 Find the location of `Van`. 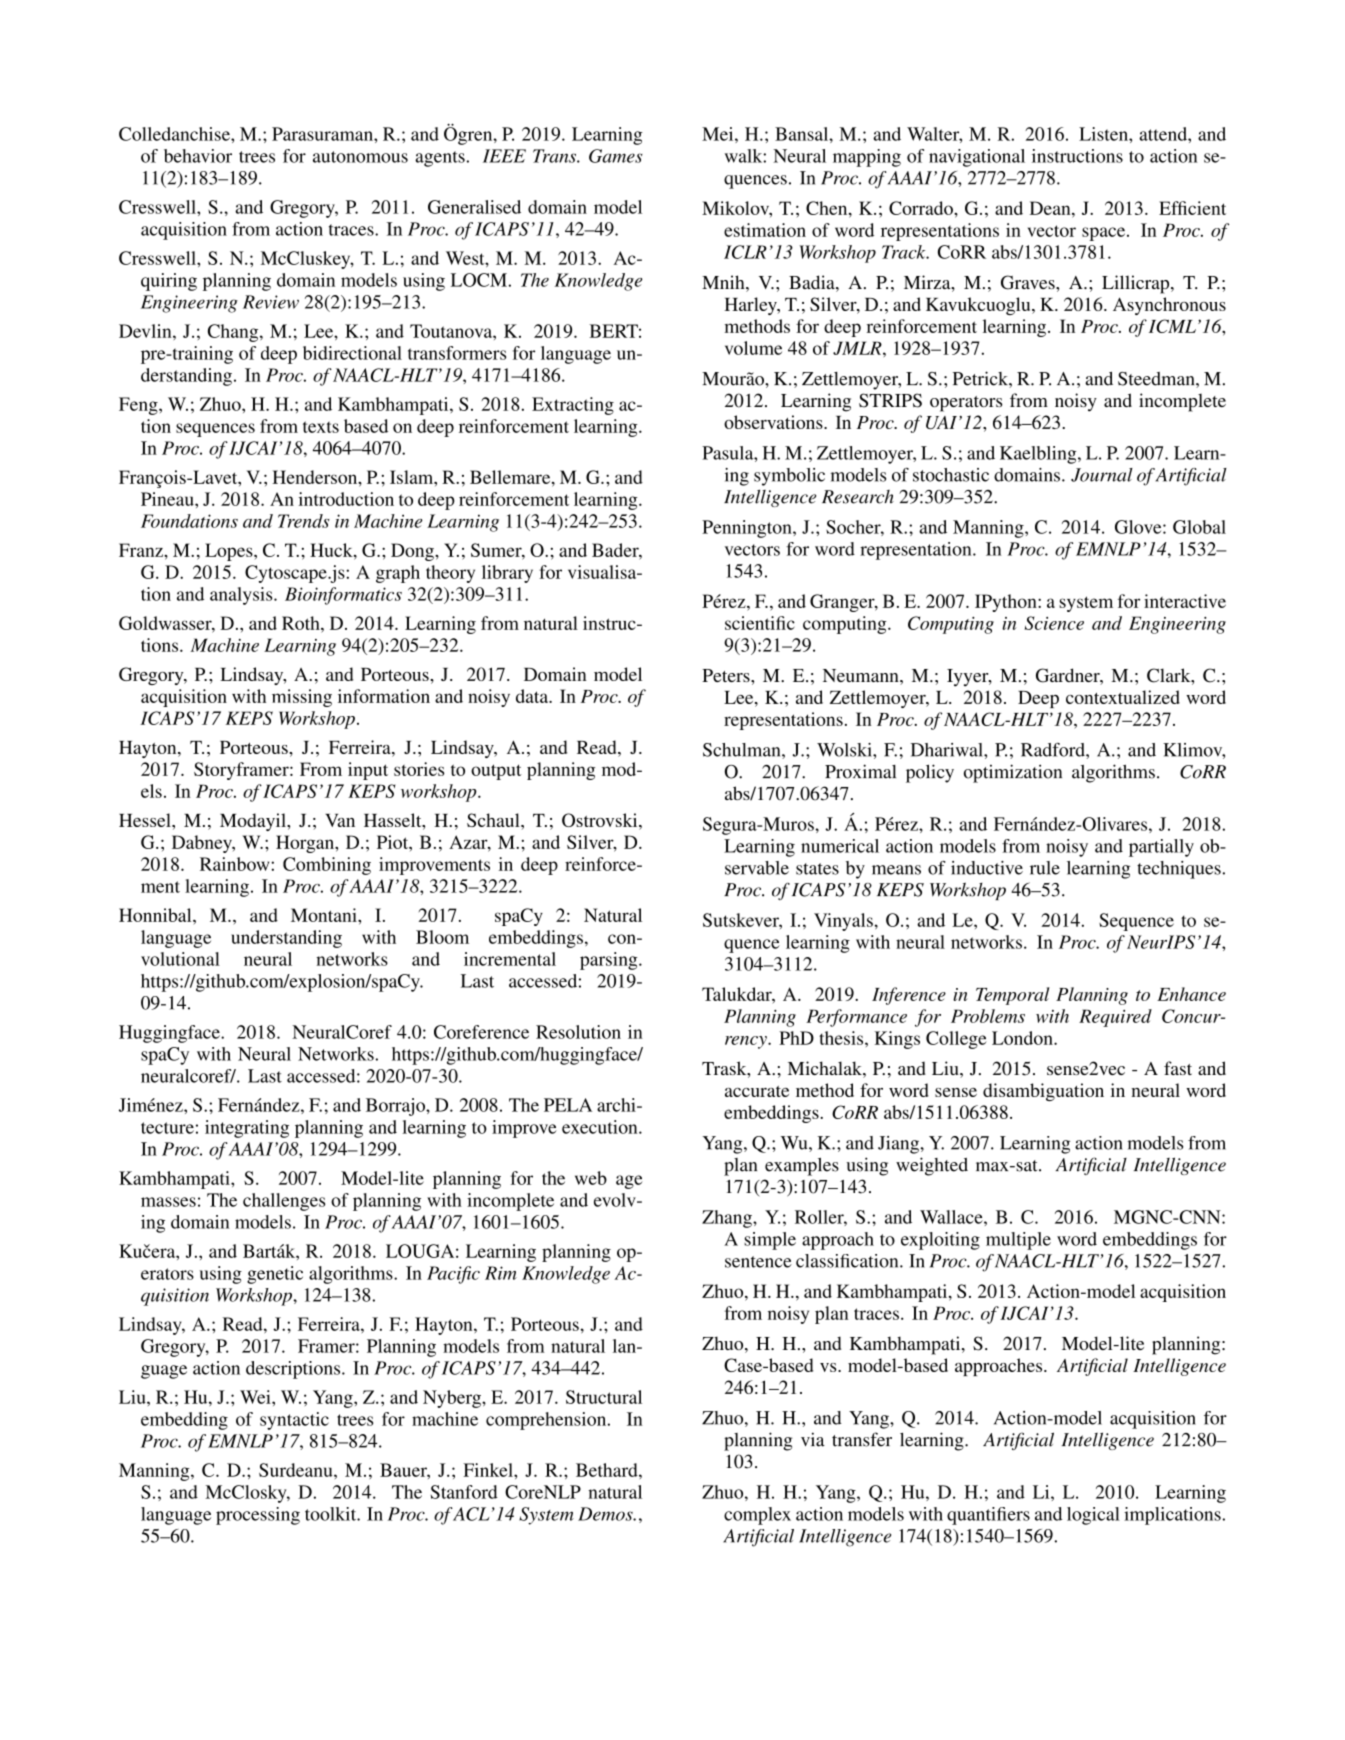

Van is located at coordinates (340, 820).
